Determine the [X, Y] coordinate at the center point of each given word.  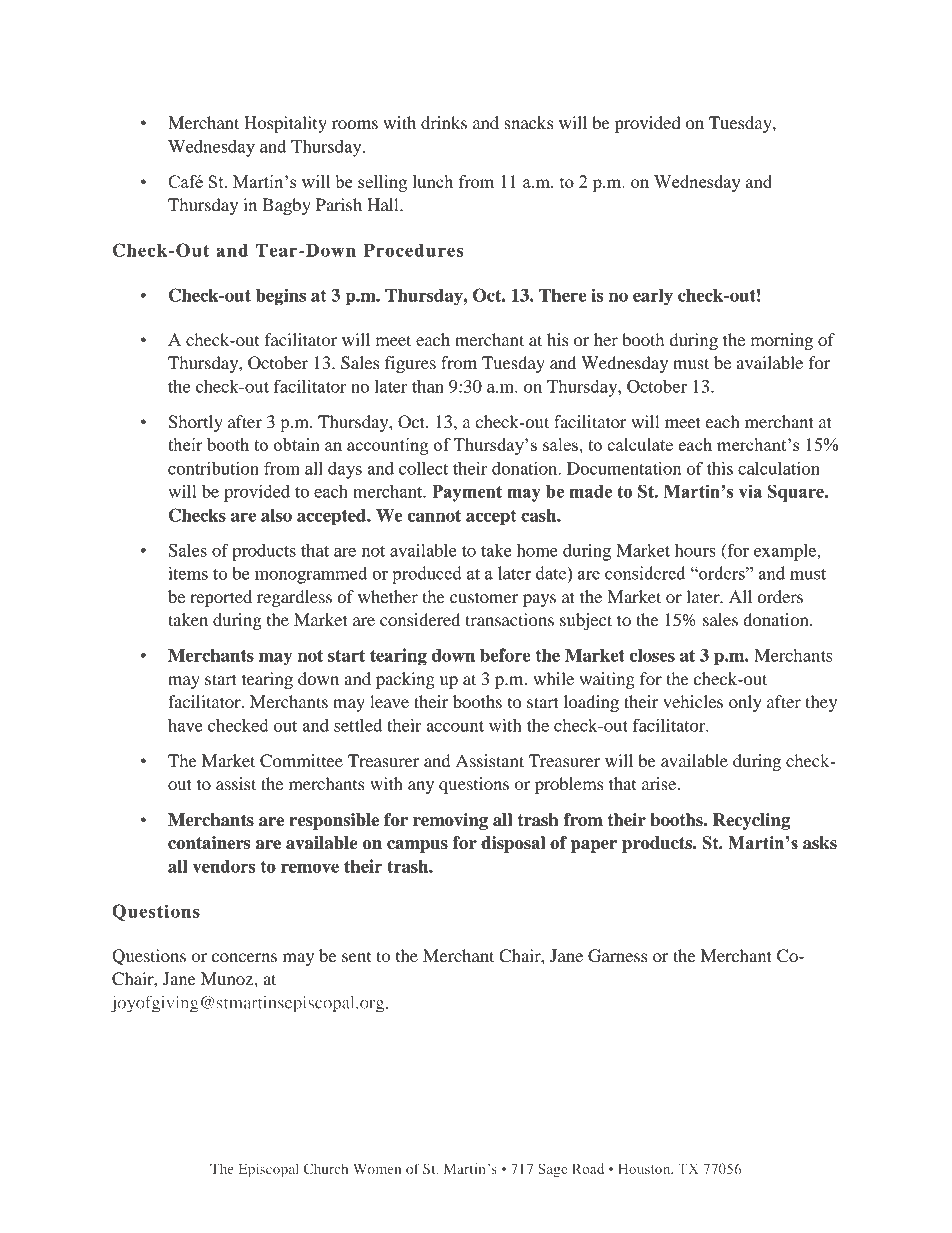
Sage [552, 1170]
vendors [224, 866]
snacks [528, 122]
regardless [294, 598]
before [505, 655]
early [653, 297]
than [428, 386]
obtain [296, 444]
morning [781, 341]
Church [326, 1168]
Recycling [751, 821]
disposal [513, 844]
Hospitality [285, 124]
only [745, 703]
